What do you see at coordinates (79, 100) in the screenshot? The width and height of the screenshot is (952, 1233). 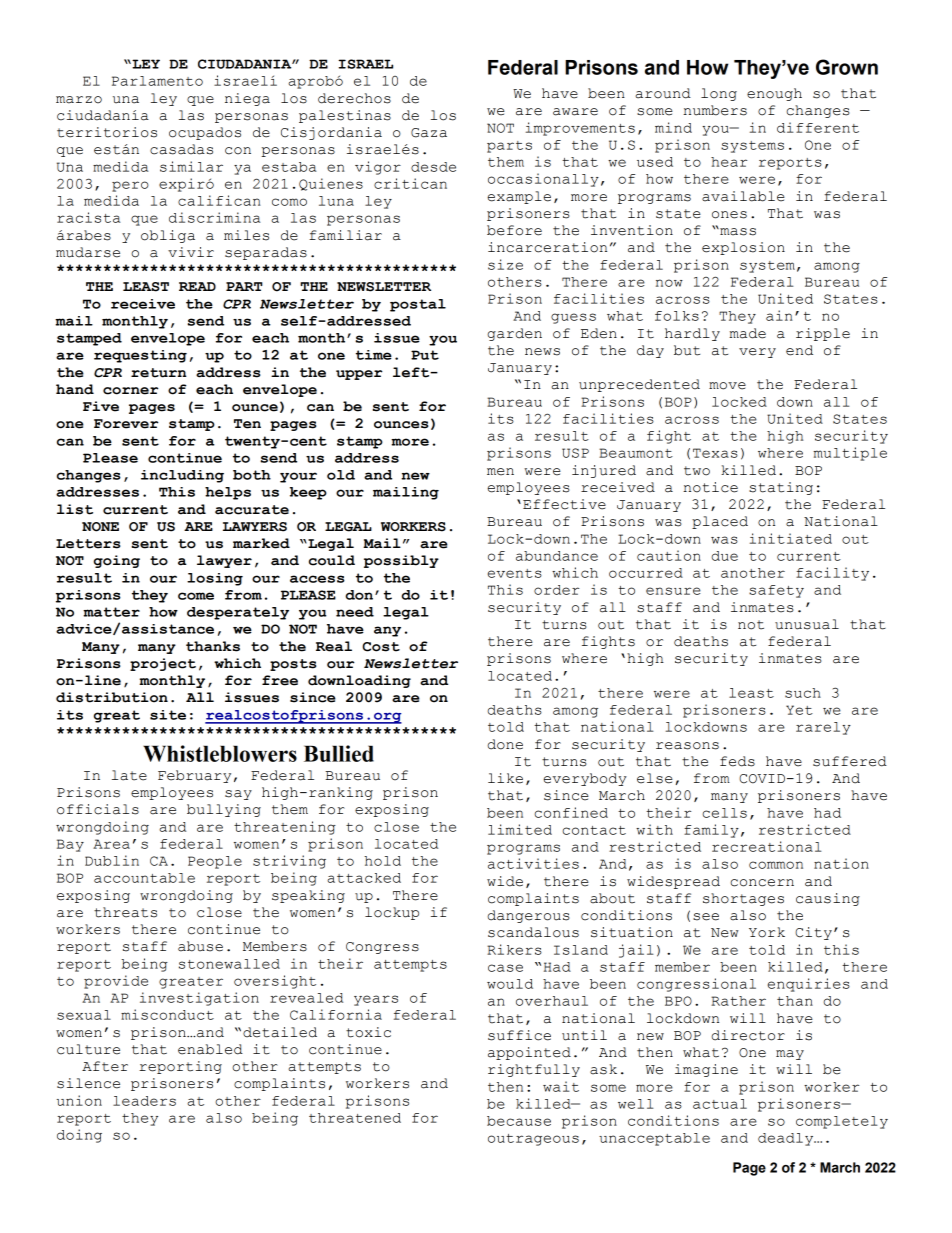 I see `marzo` at bounding box center [79, 100].
